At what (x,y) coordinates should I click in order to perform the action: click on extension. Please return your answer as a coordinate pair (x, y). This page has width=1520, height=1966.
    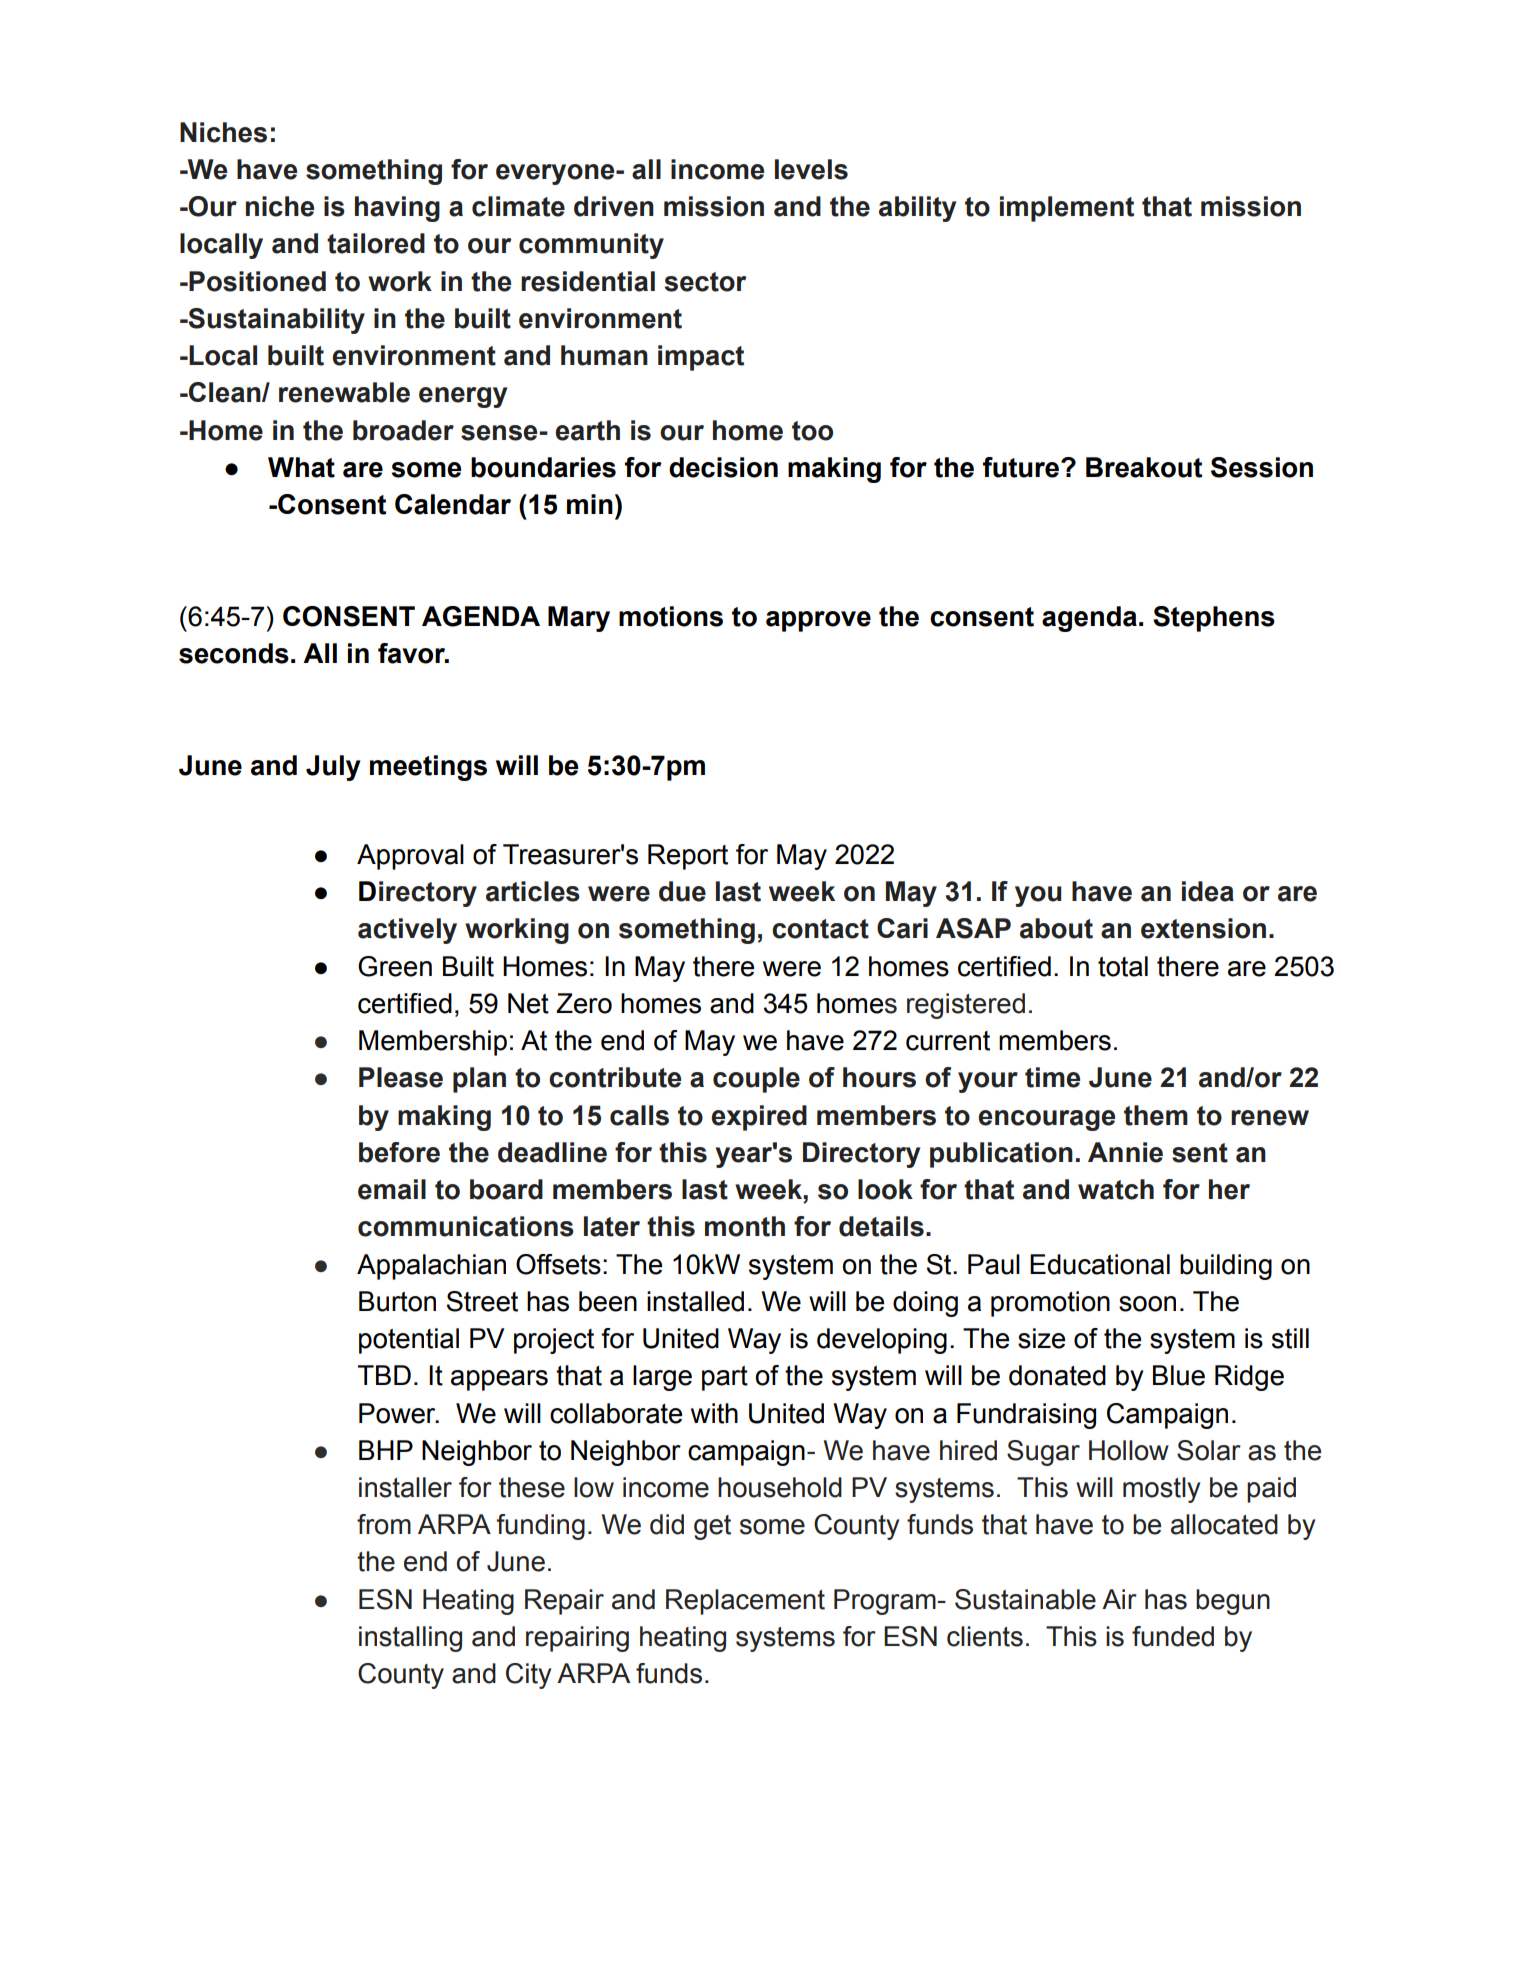
    Looking at the image, I should click on (1203, 928).
